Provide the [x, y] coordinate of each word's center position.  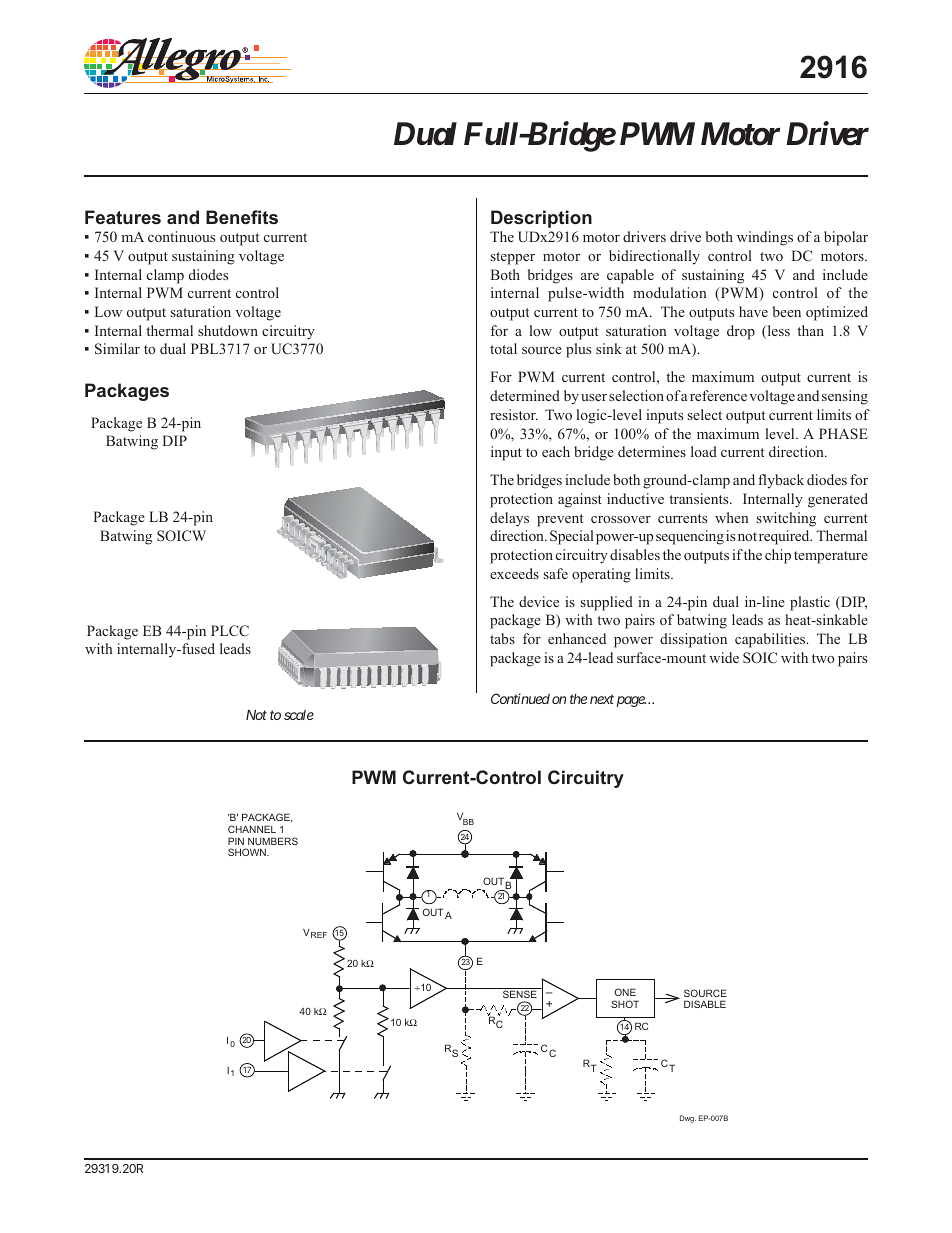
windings [765, 238]
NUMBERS [273, 841]
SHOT [625, 1004]
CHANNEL [252, 829]
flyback [781, 481]
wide [724, 657]
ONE [625, 992]
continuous [181, 236]
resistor [514, 414]
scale [299, 715]
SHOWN [248, 852]
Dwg [688, 1119]
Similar [117, 349]
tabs [502, 638]
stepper [513, 258]
